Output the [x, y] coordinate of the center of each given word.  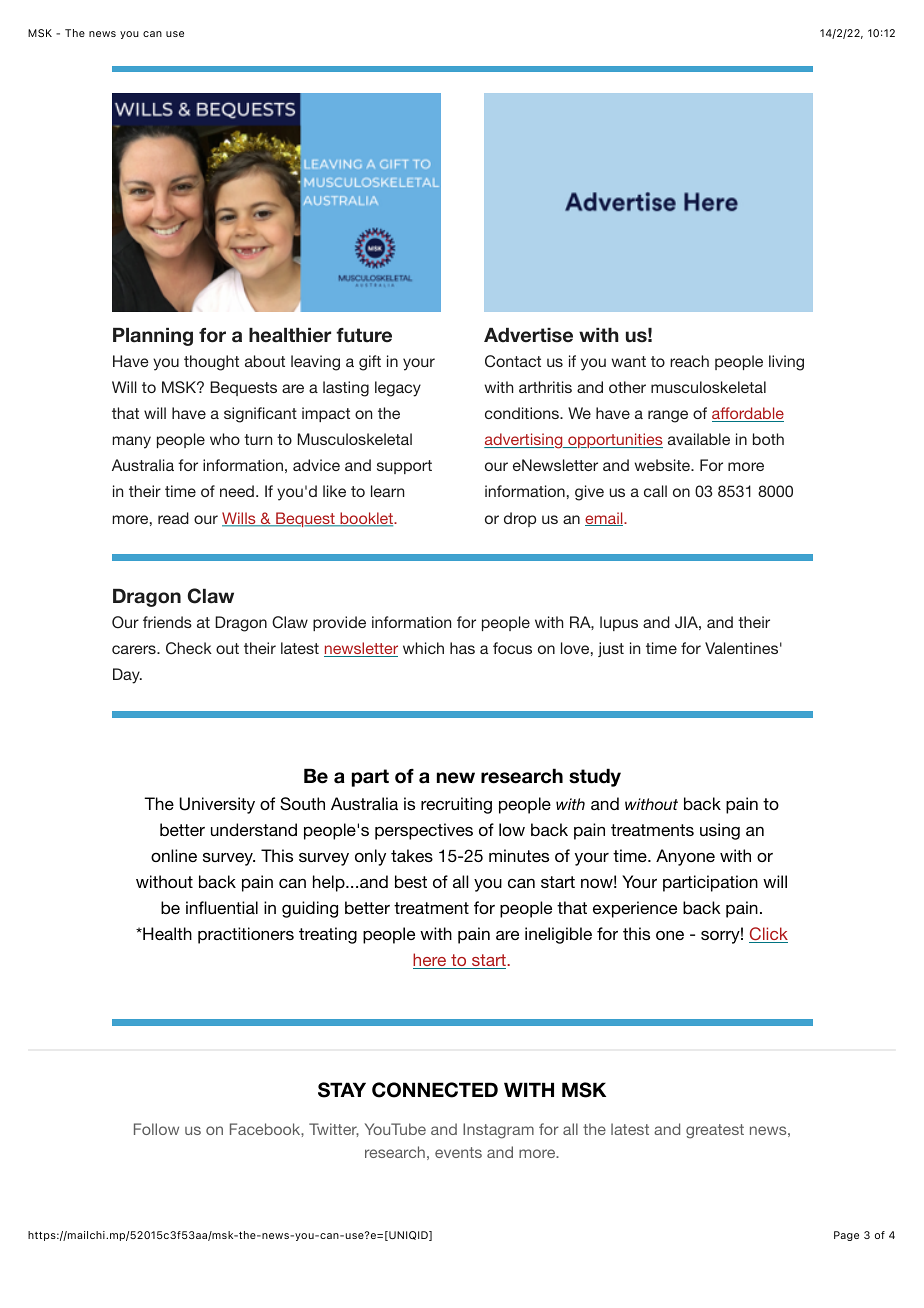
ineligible [558, 935]
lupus [619, 623]
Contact [513, 361]
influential [222, 907]
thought [211, 363]
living [786, 363]
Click [768, 935]
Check [189, 648]
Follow [156, 1129]
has [462, 648]
